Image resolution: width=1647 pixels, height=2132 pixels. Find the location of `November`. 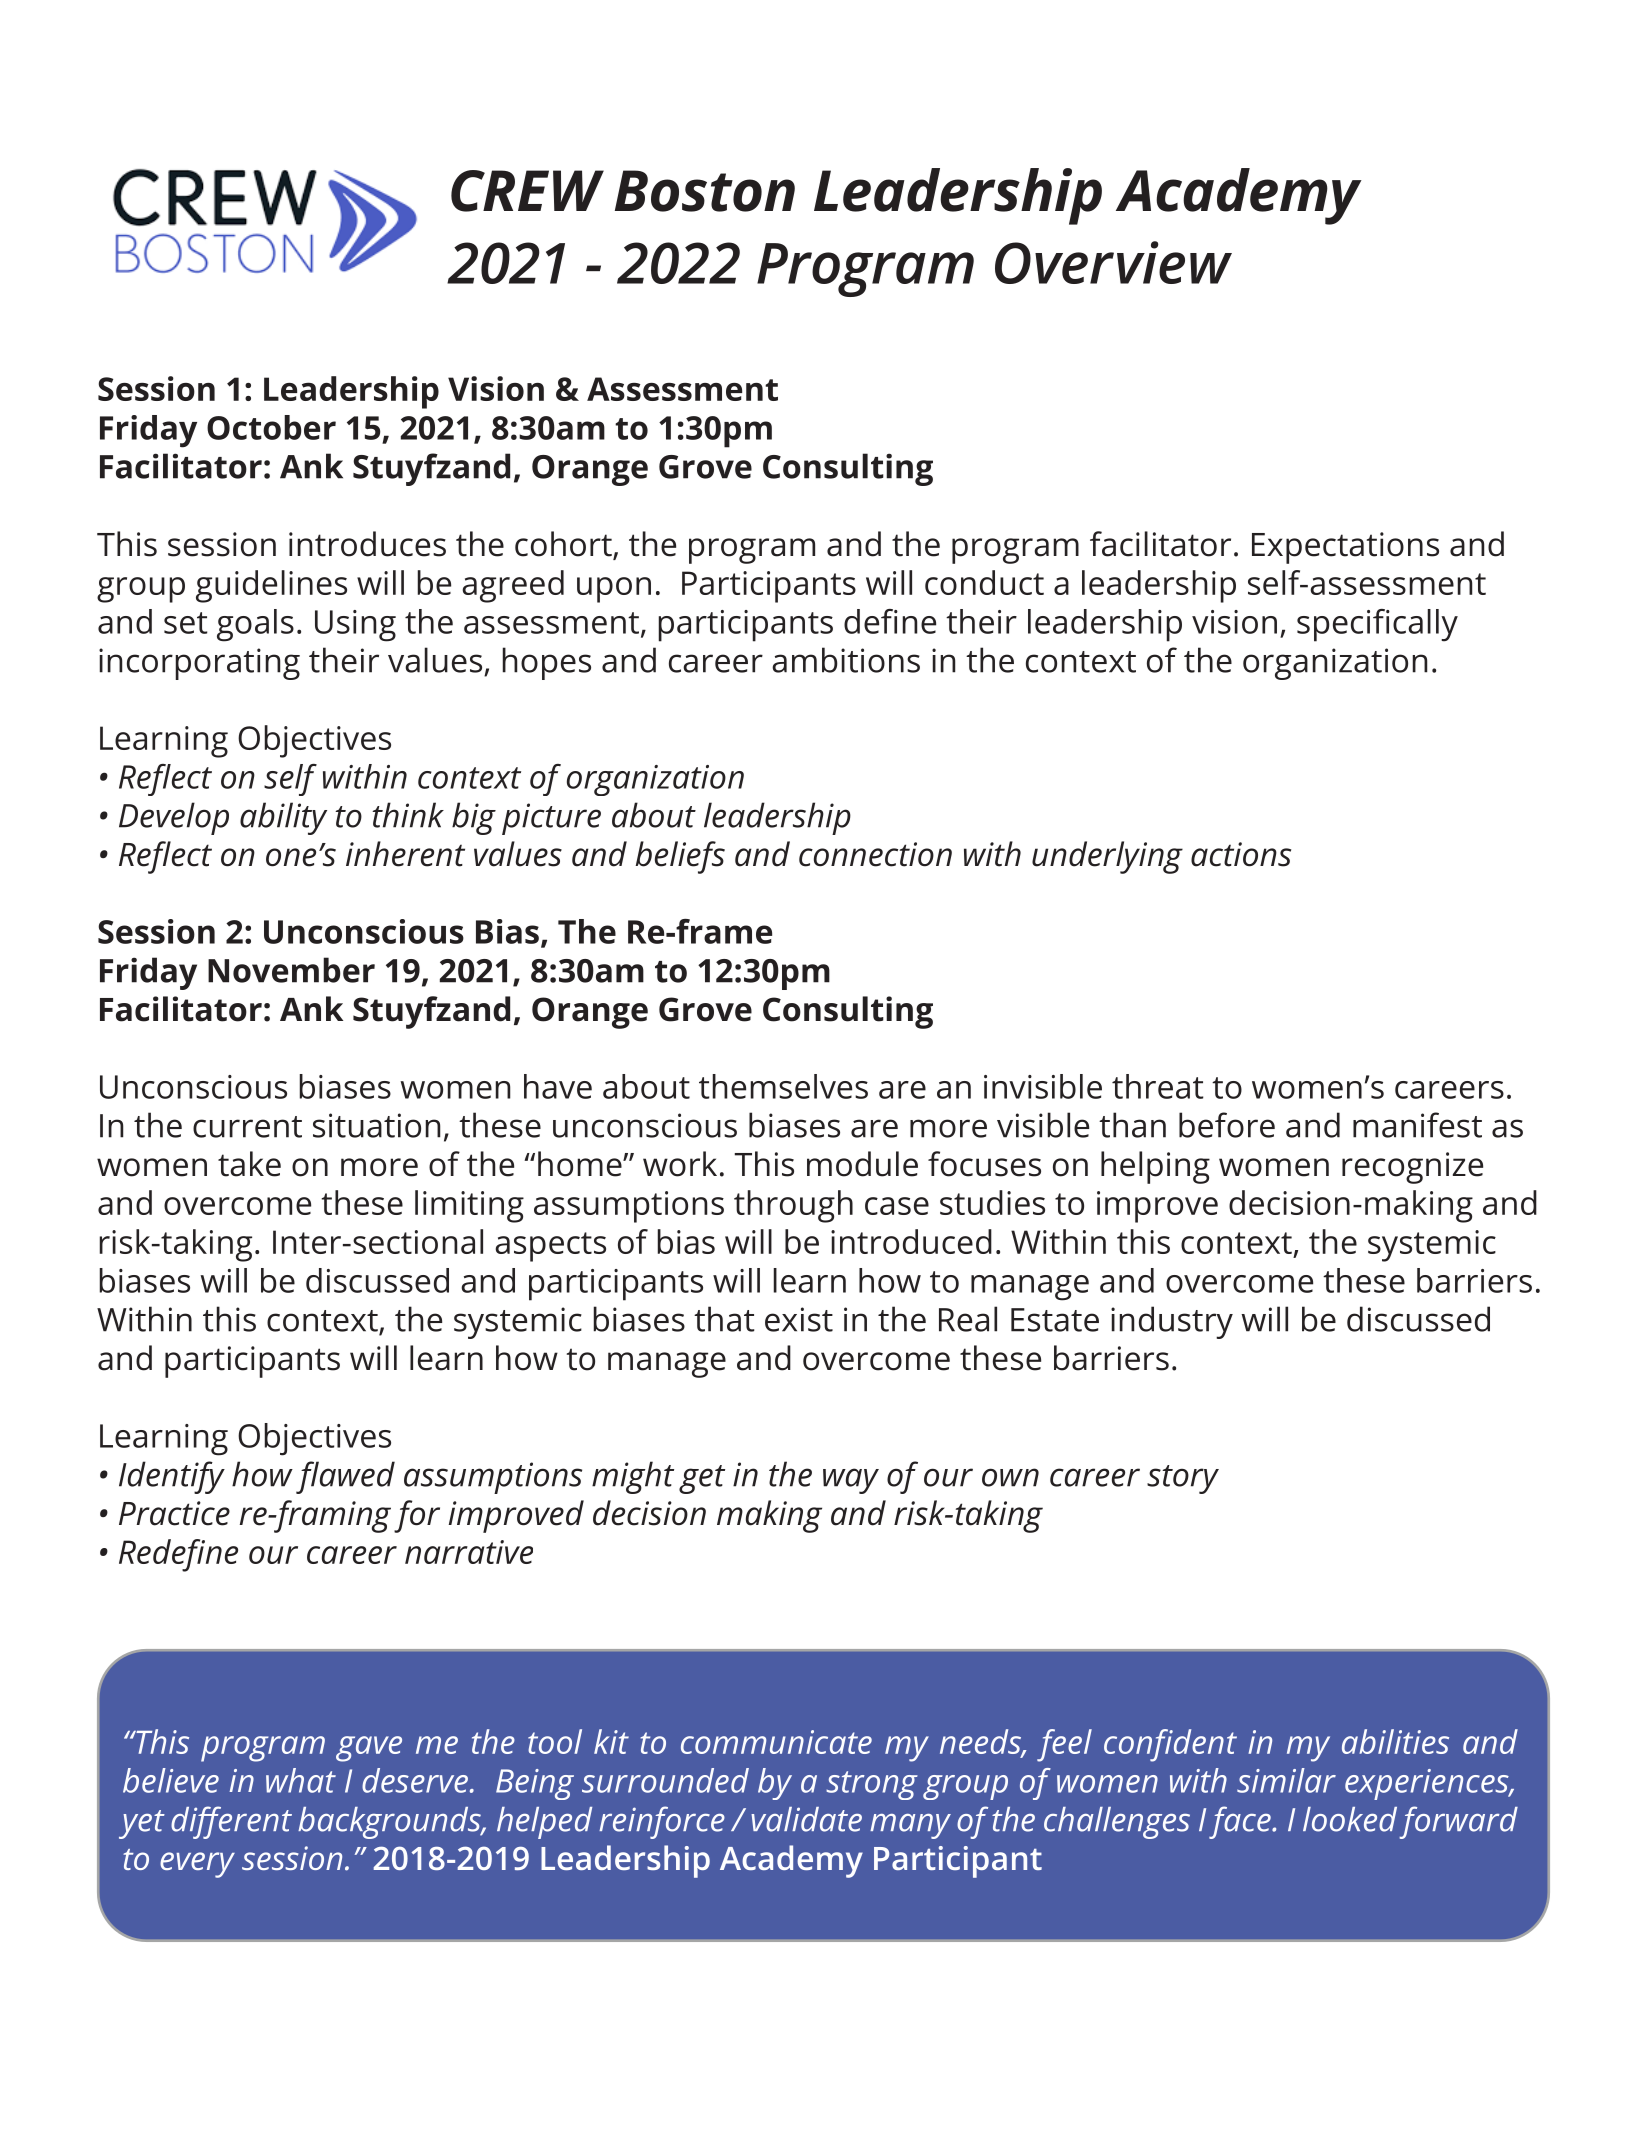

November is located at coordinates (291, 970).
